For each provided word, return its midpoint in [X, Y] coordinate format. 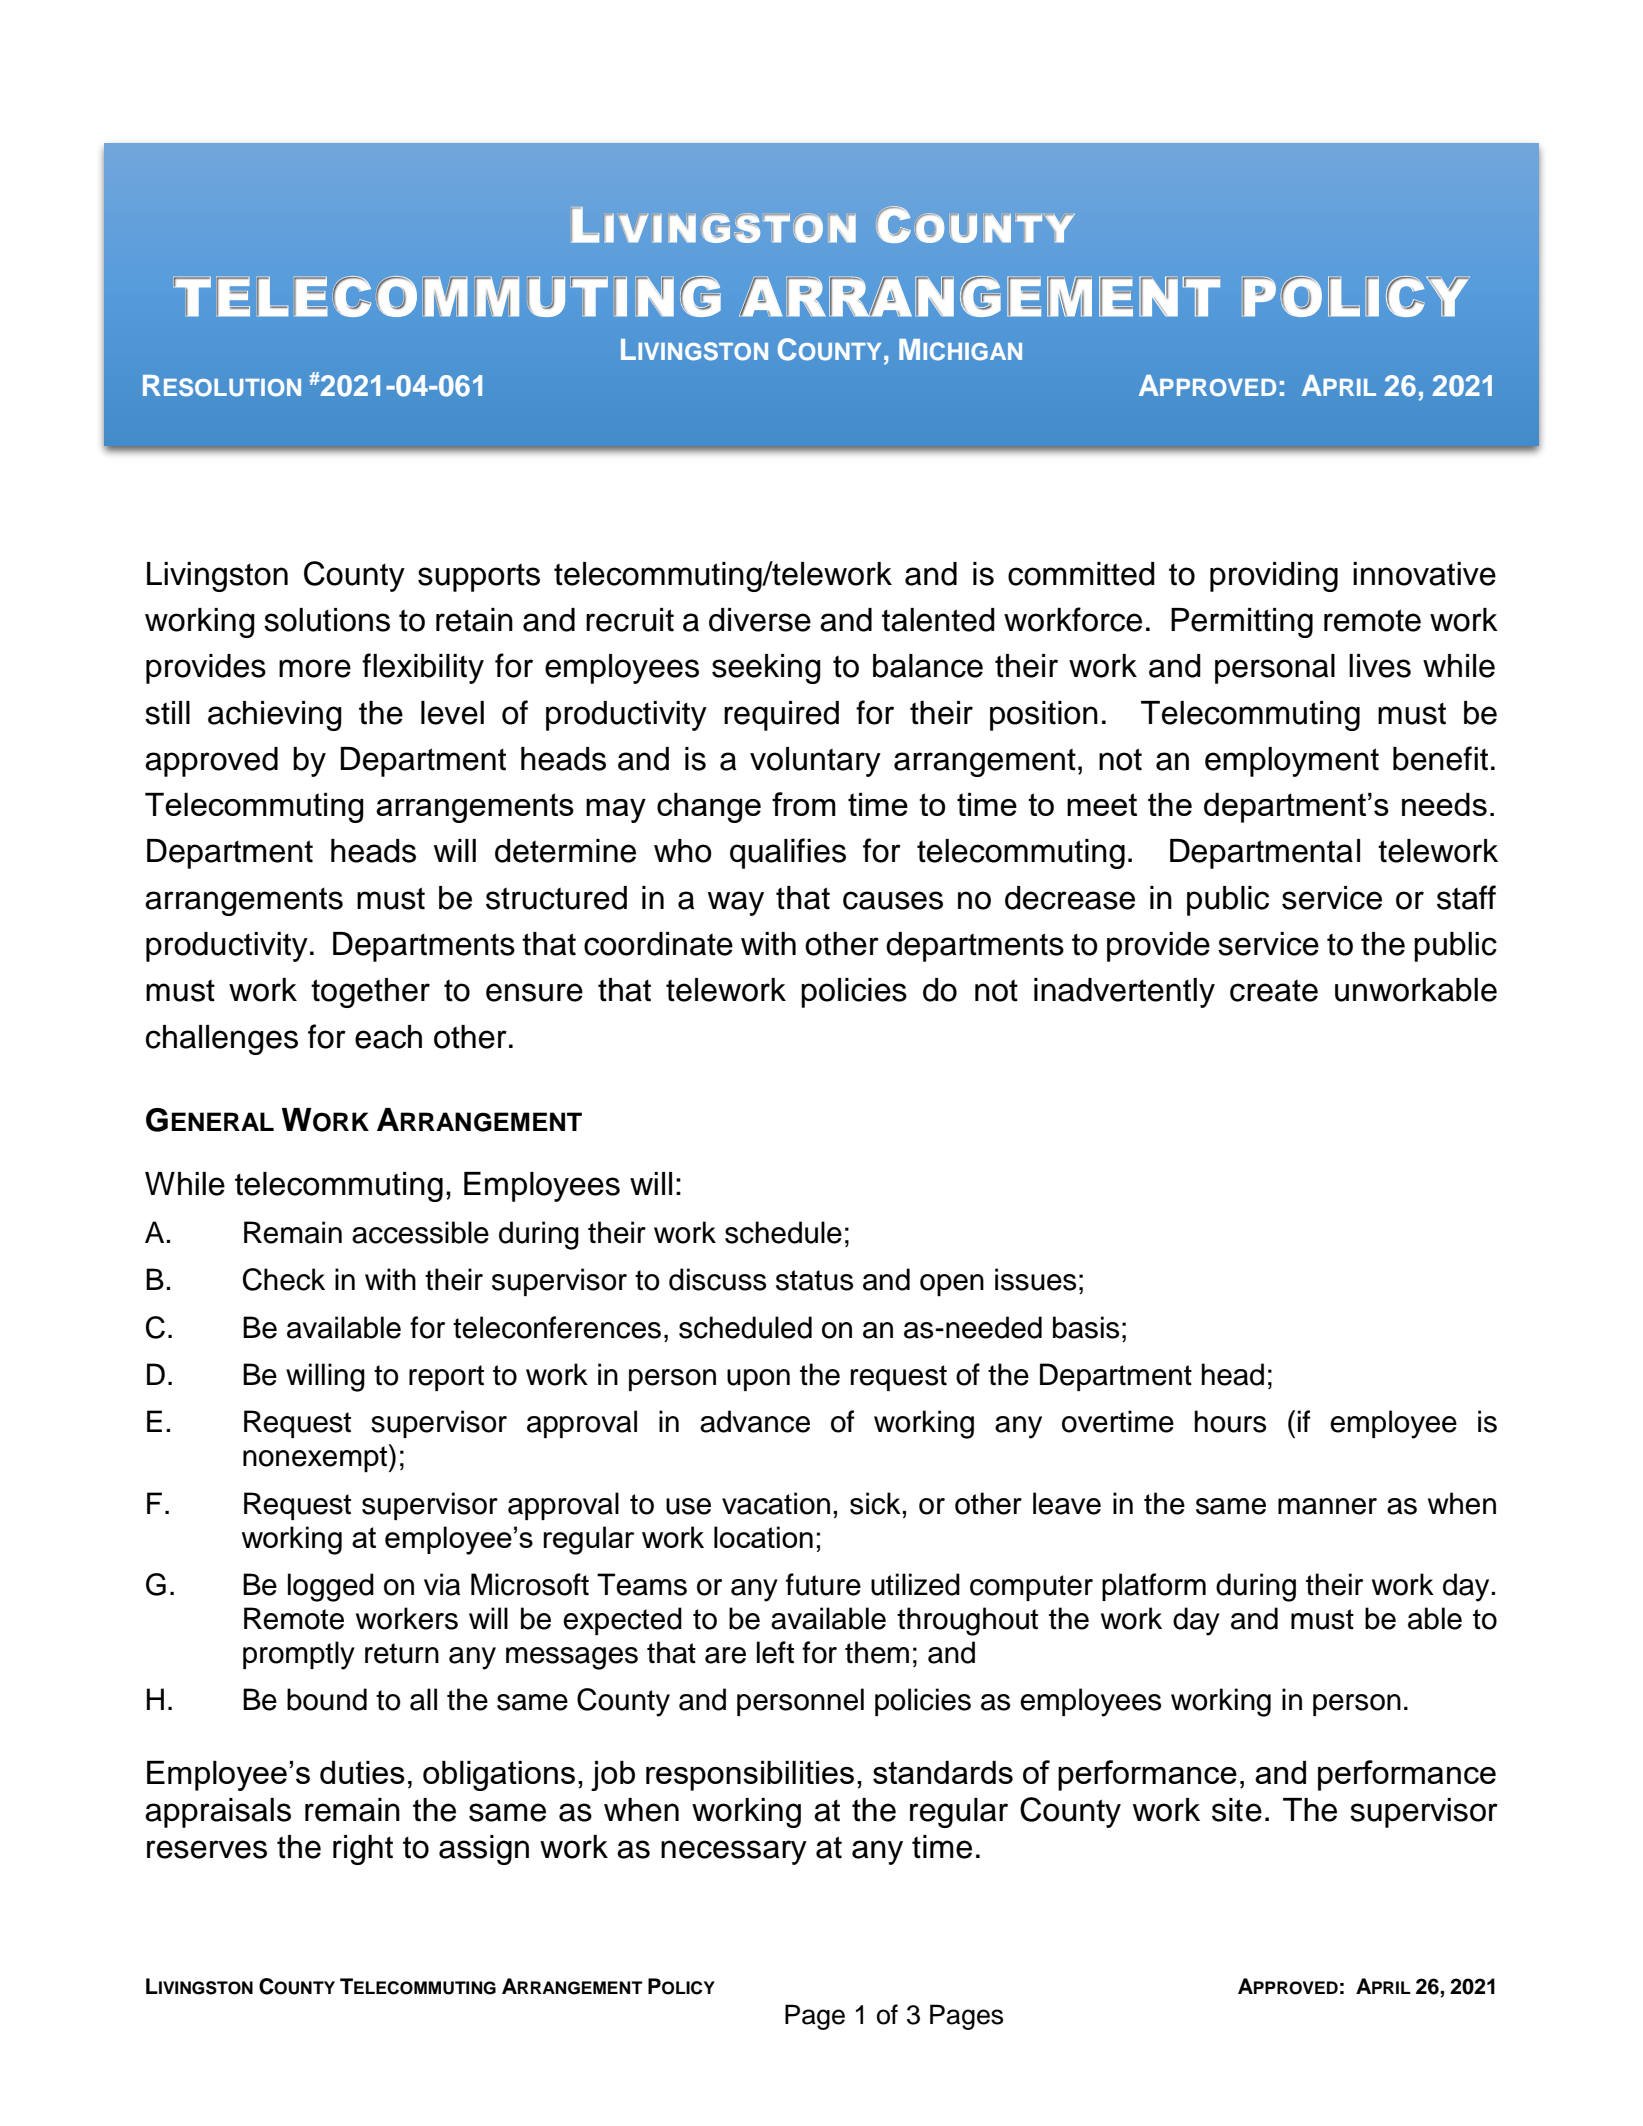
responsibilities [750, 1776]
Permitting [1242, 623]
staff [1466, 897]
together [370, 993]
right [363, 1850]
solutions [327, 620]
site [1237, 1810]
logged [331, 1587]
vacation [776, 1503]
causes [893, 900]
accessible [420, 1232]
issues [1035, 1279]
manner [1327, 1506]
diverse [760, 620]
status [814, 1280]
